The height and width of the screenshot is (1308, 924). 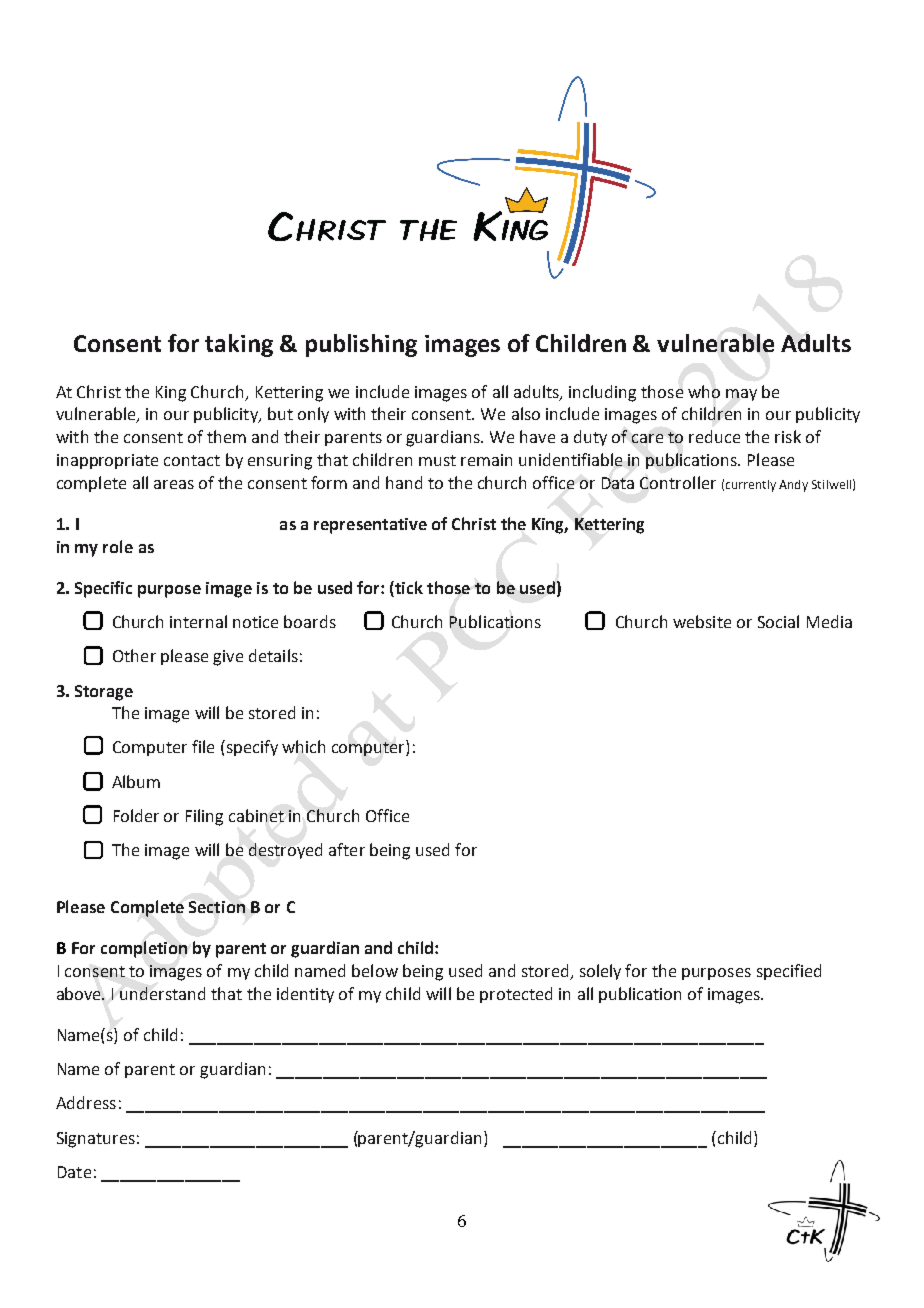 I want to click on role, so click(x=118, y=546).
